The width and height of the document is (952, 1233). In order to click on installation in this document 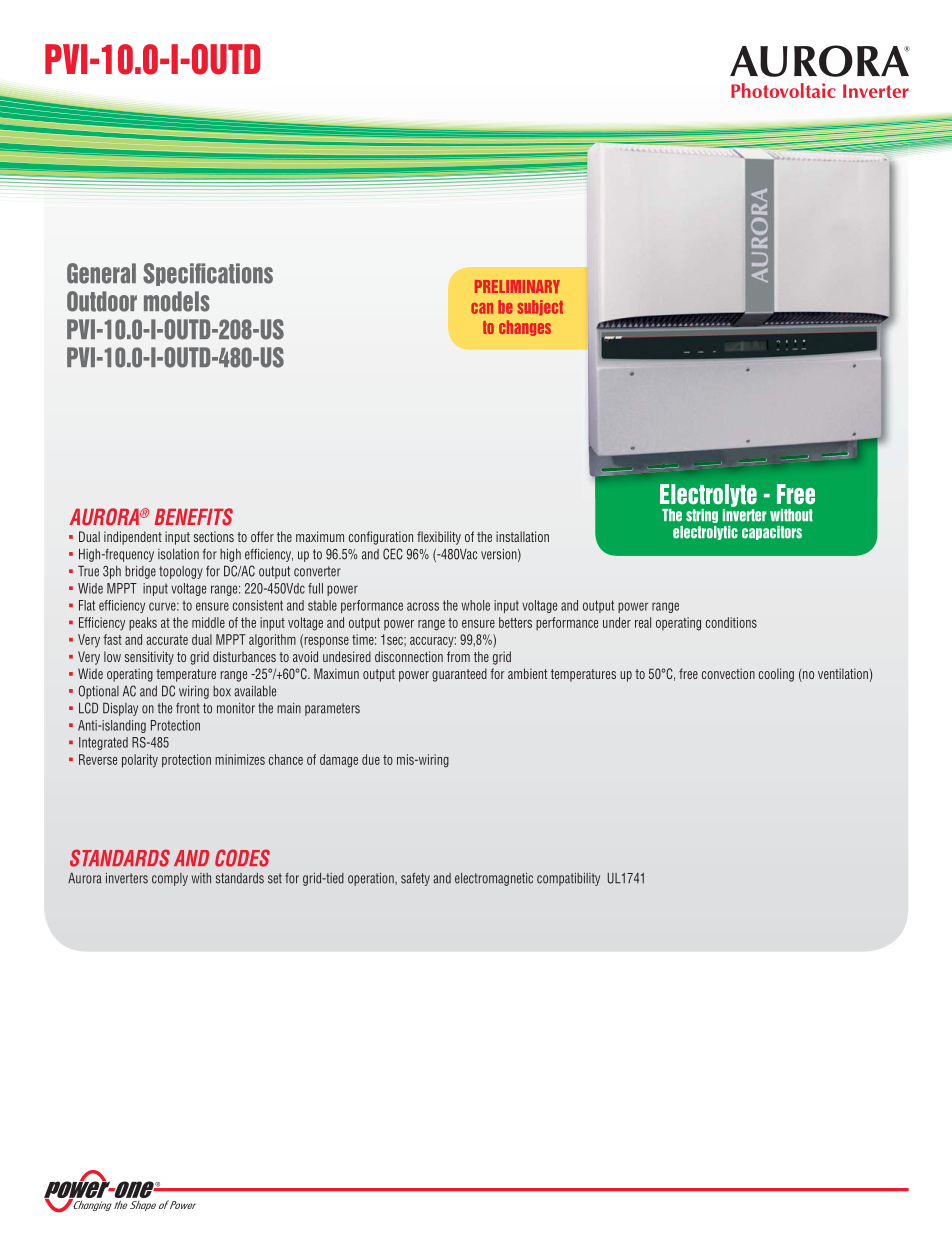, I will do `click(522, 536)`.
